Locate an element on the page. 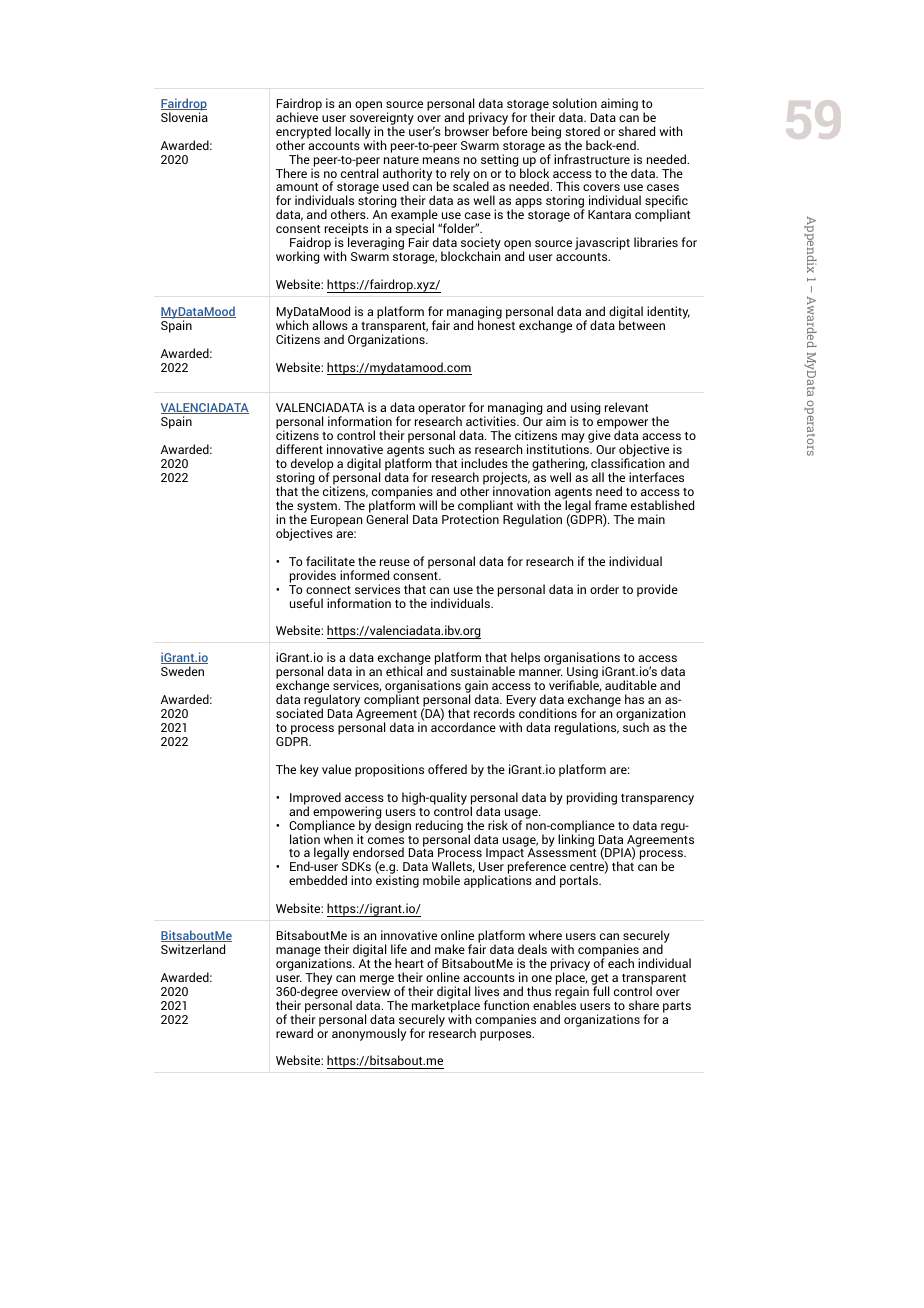 The image size is (924, 1308). offered is located at coordinates (447, 769).
